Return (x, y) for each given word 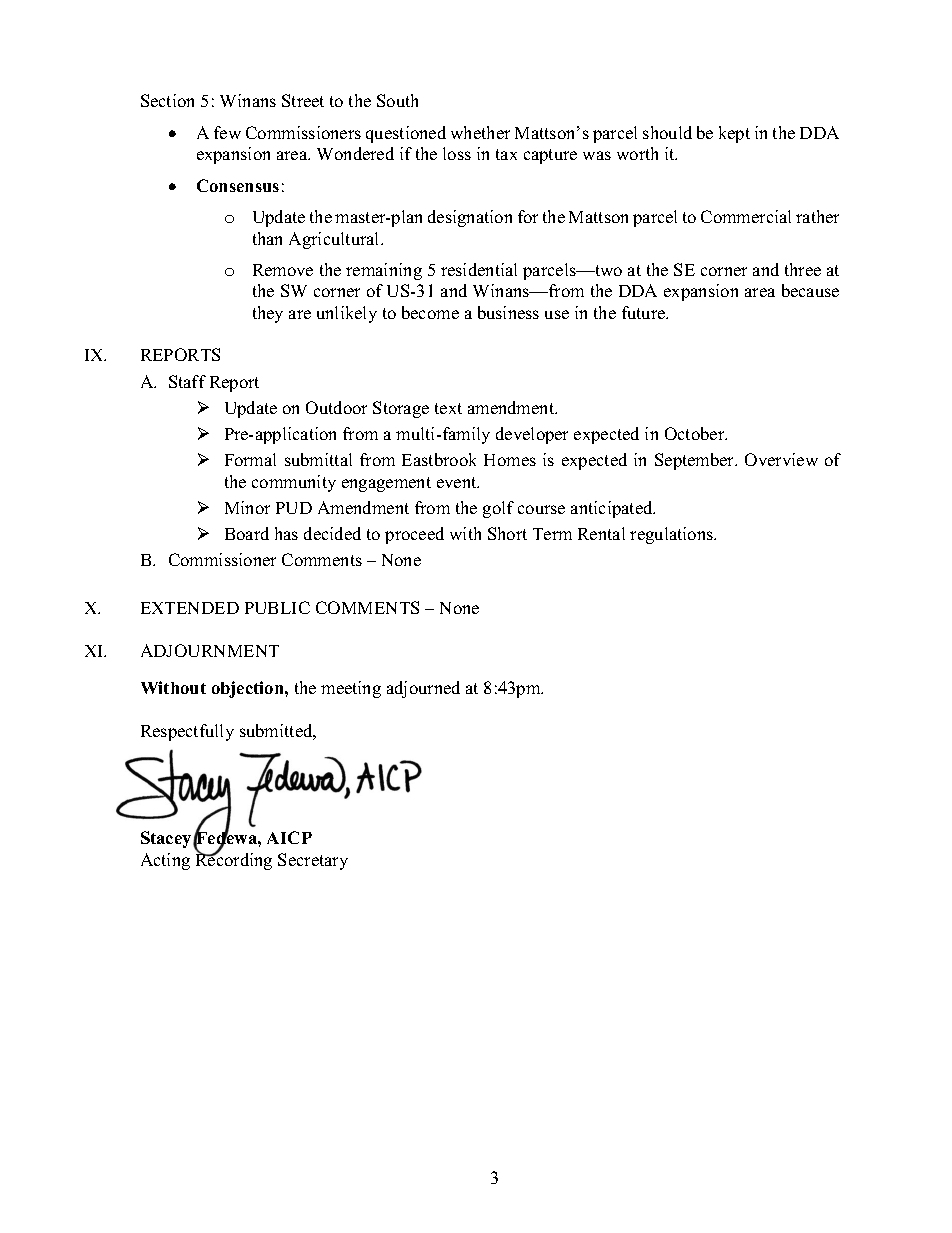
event (458, 482)
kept (734, 134)
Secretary (313, 861)
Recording (234, 860)
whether (480, 132)
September (696, 461)
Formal (250, 459)
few (227, 132)
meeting (351, 689)
